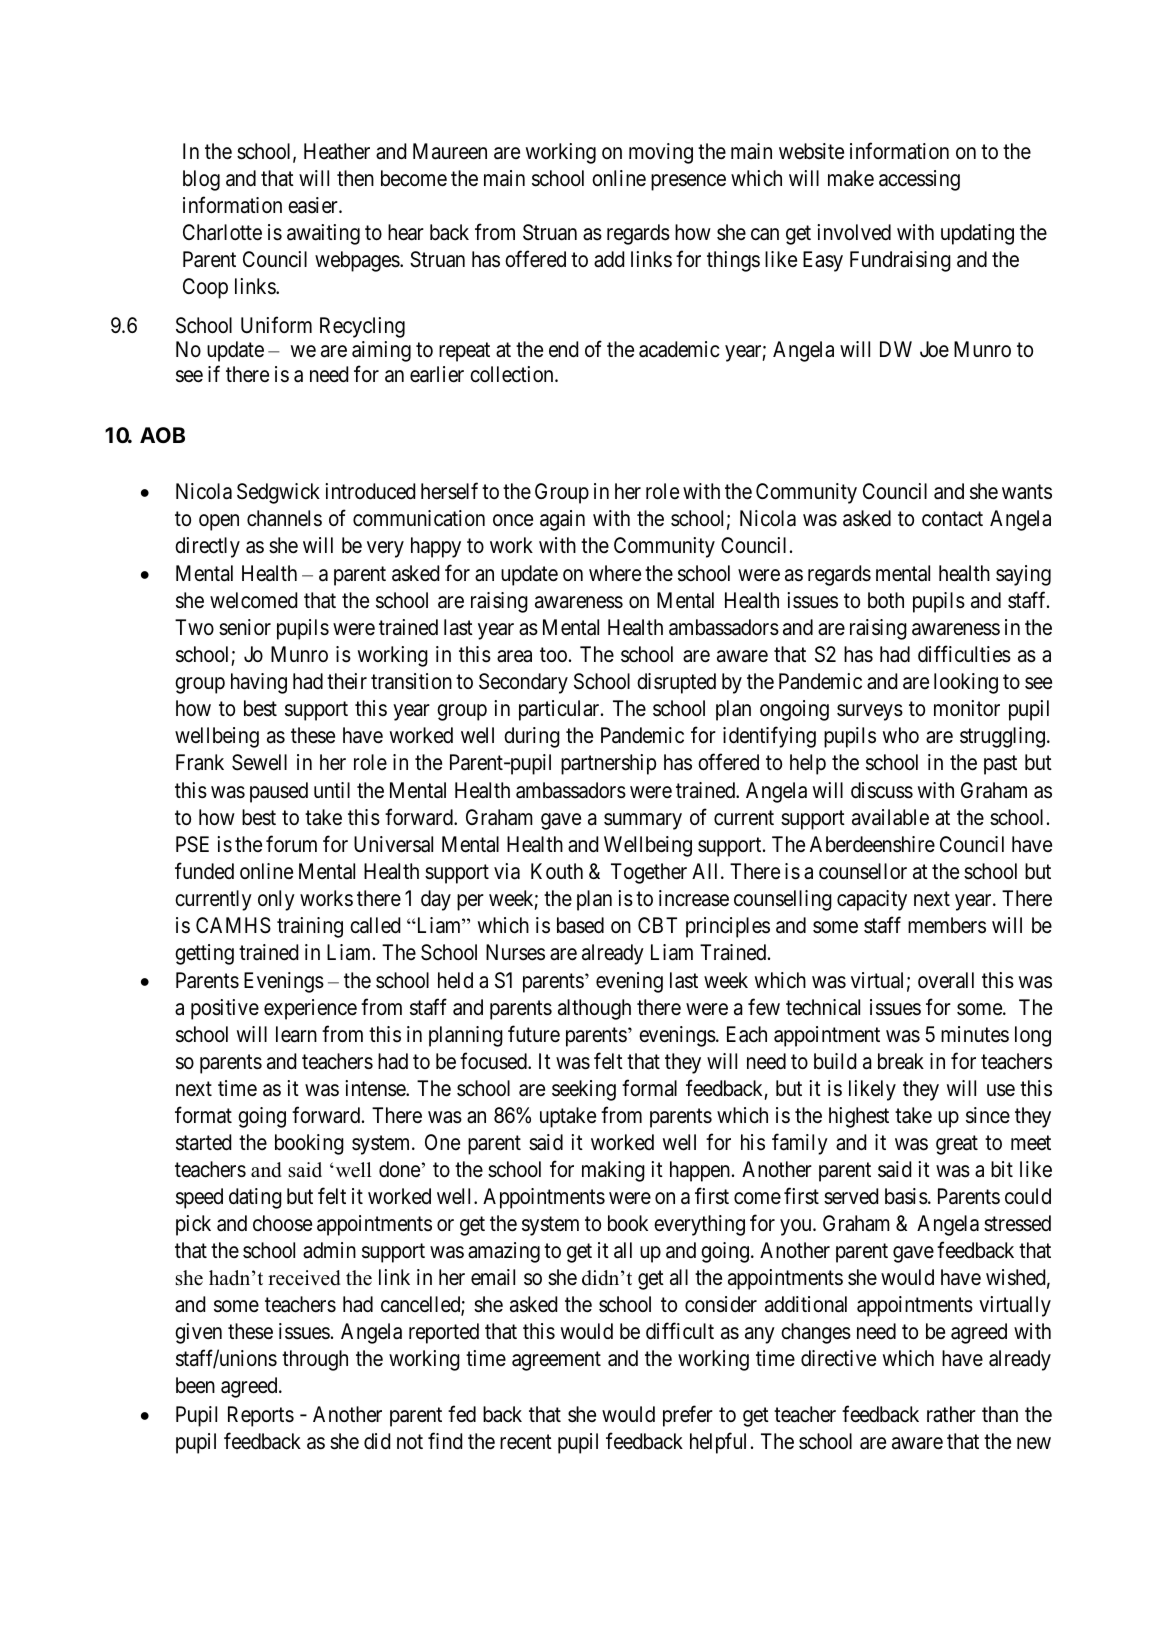 The width and height of the screenshot is (1156, 1634). What do you see at coordinates (314, 205) in the screenshot?
I see `easier` at bounding box center [314, 205].
